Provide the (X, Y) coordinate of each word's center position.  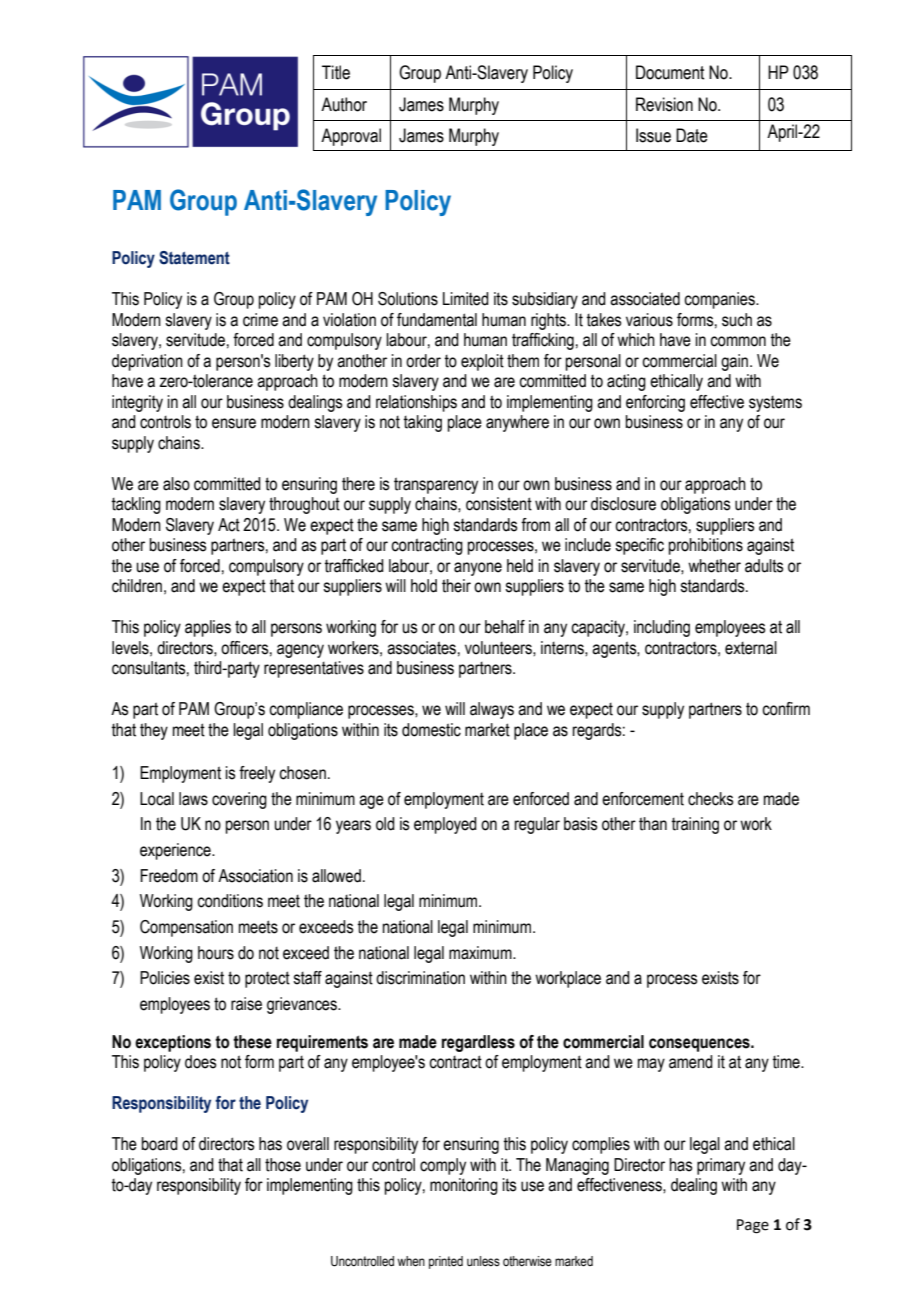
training (695, 825)
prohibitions (706, 546)
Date (692, 135)
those (283, 1165)
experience (176, 851)
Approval (351, 137)
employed (445, 825)
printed (446, 1262)
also (176, 484)
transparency (436, 485)
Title (336, 72)
